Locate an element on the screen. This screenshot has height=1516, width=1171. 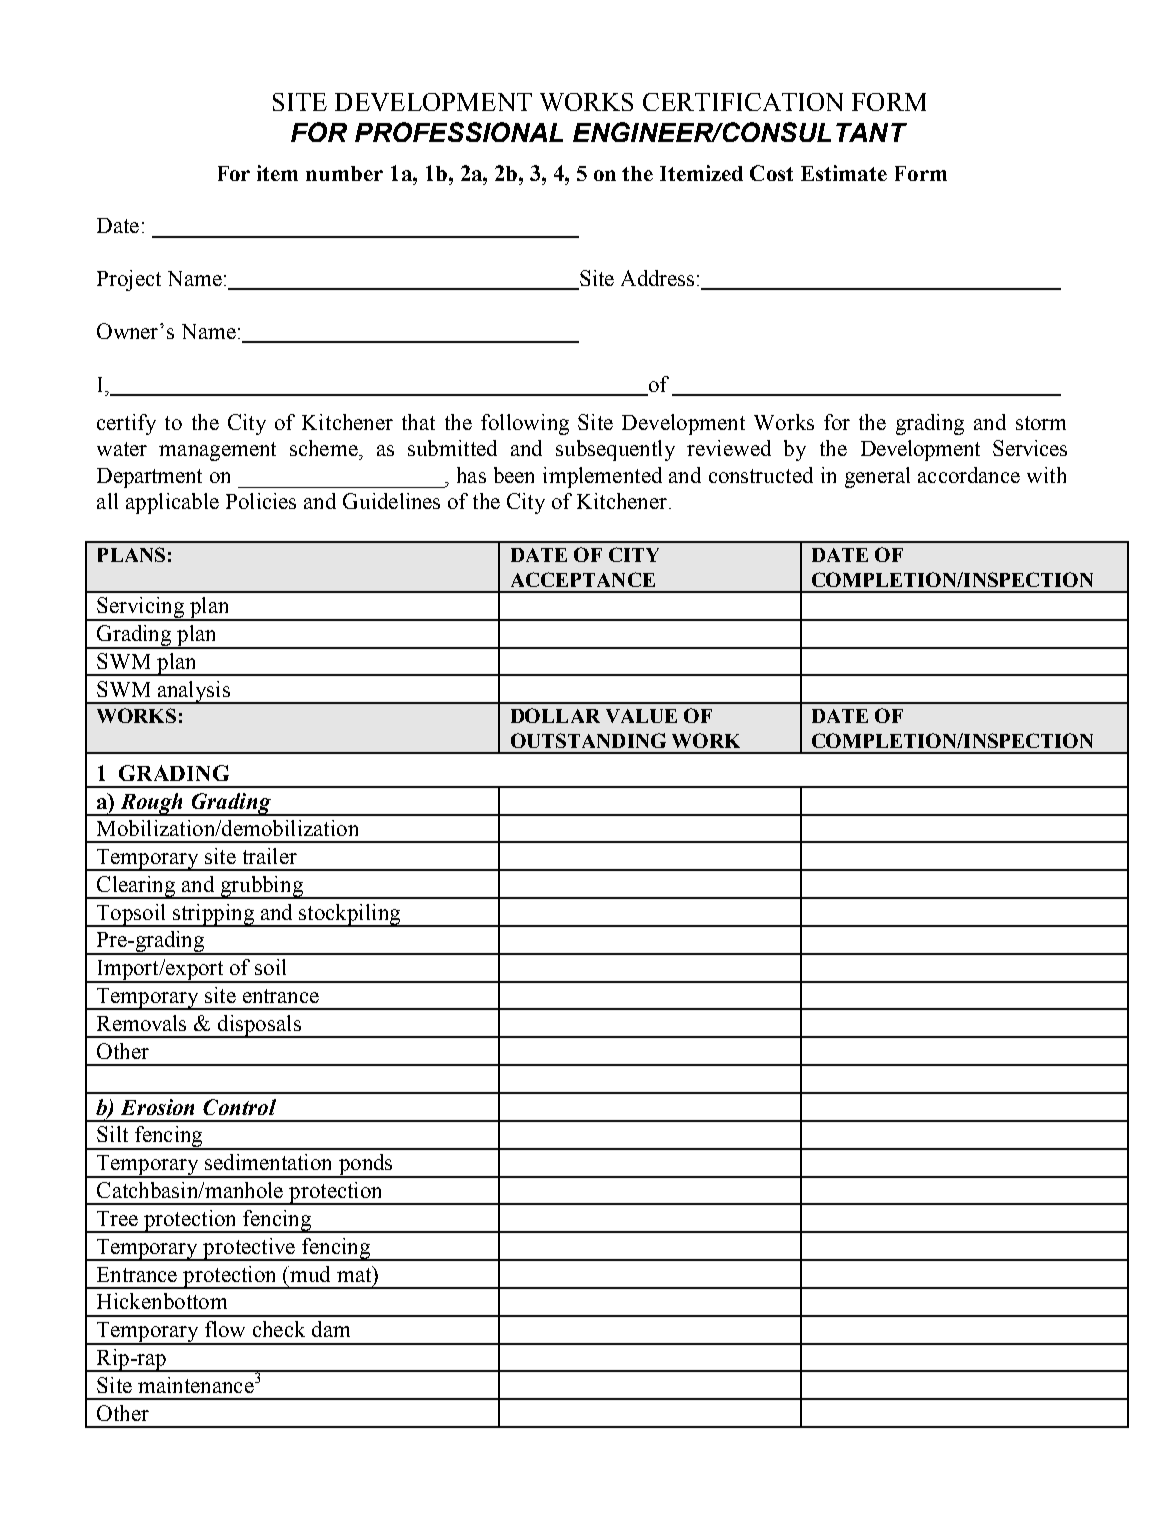
PROFESSIONAL is located at coordinates (459, 132).
